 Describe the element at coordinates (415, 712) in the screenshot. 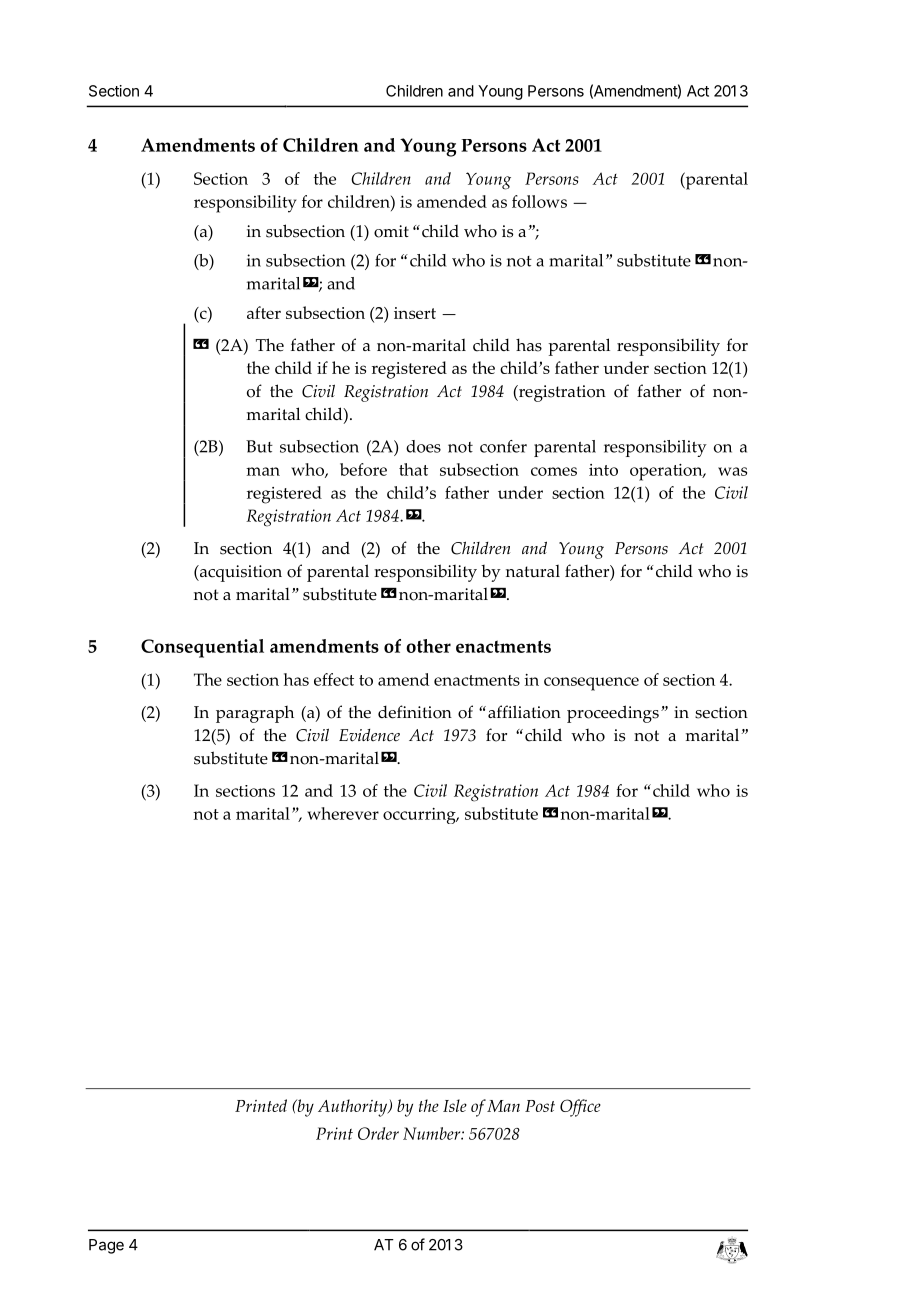

I see `definition` at that location.
